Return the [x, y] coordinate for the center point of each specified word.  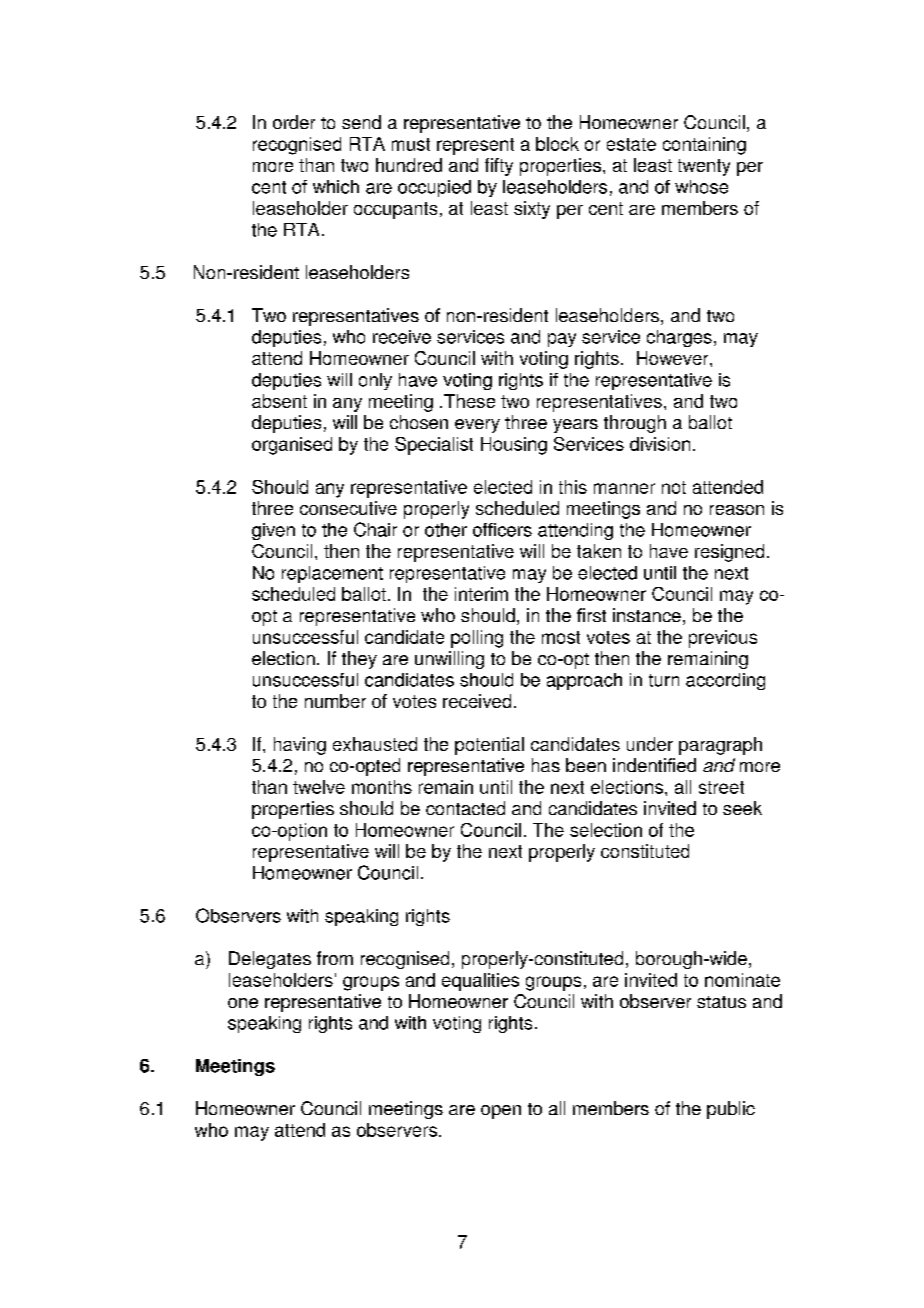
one [243, 1003]
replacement [332, 574]
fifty [499, 167]
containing [704, 146]
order [294, 122]
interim [481, 594]
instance [647, 615]
